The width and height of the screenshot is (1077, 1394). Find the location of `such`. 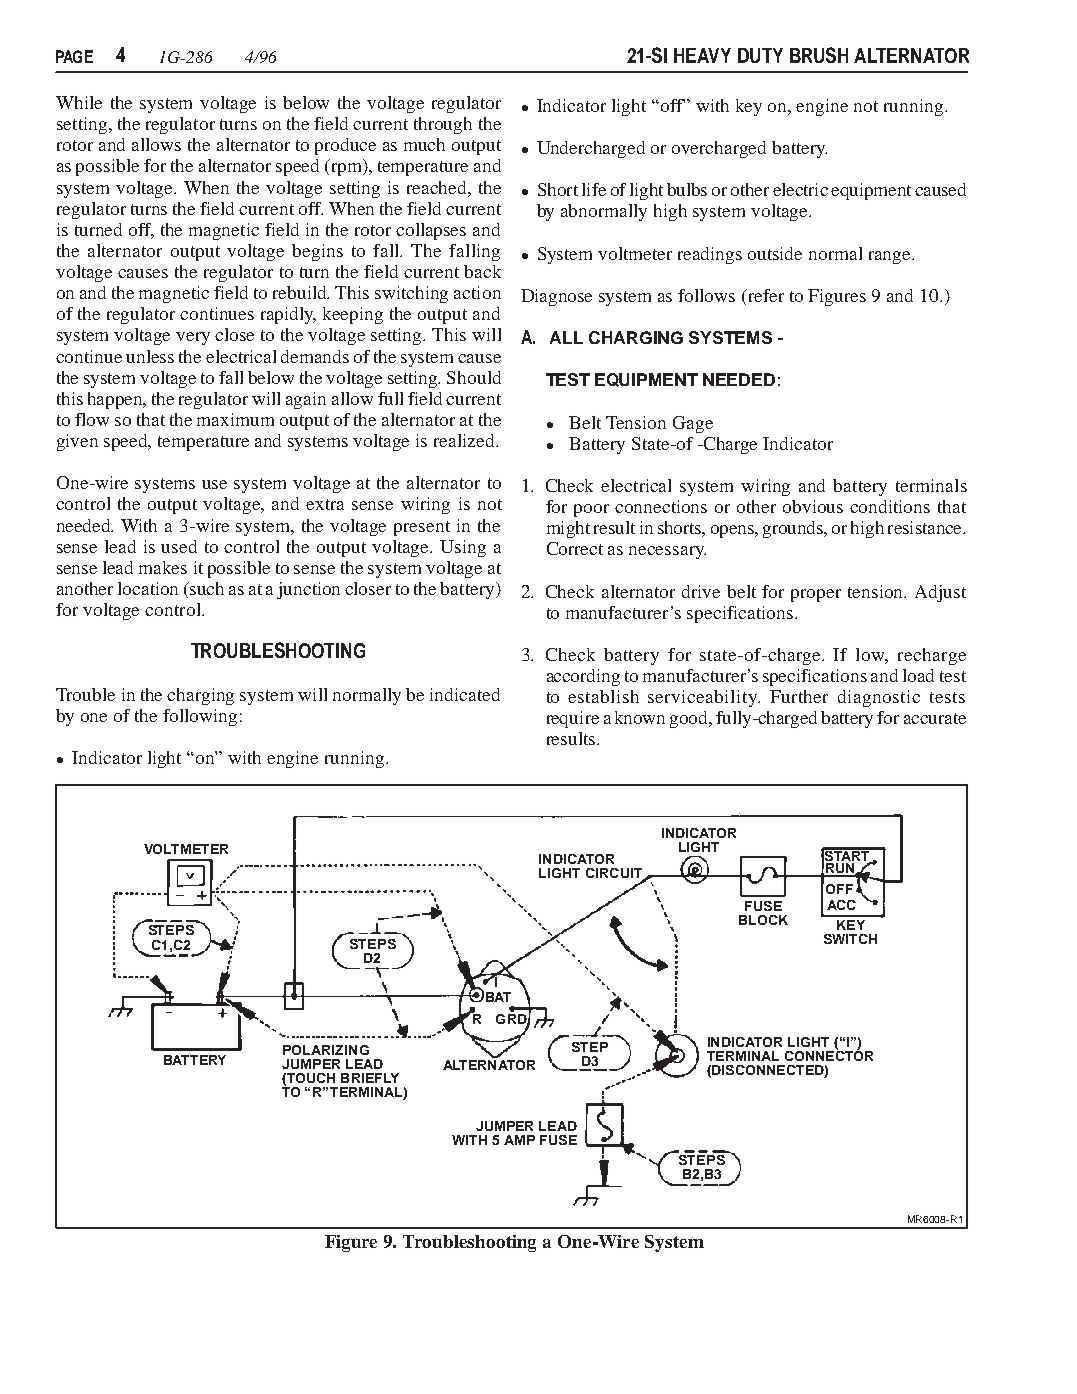

such is located at coordinates (207, 588).
